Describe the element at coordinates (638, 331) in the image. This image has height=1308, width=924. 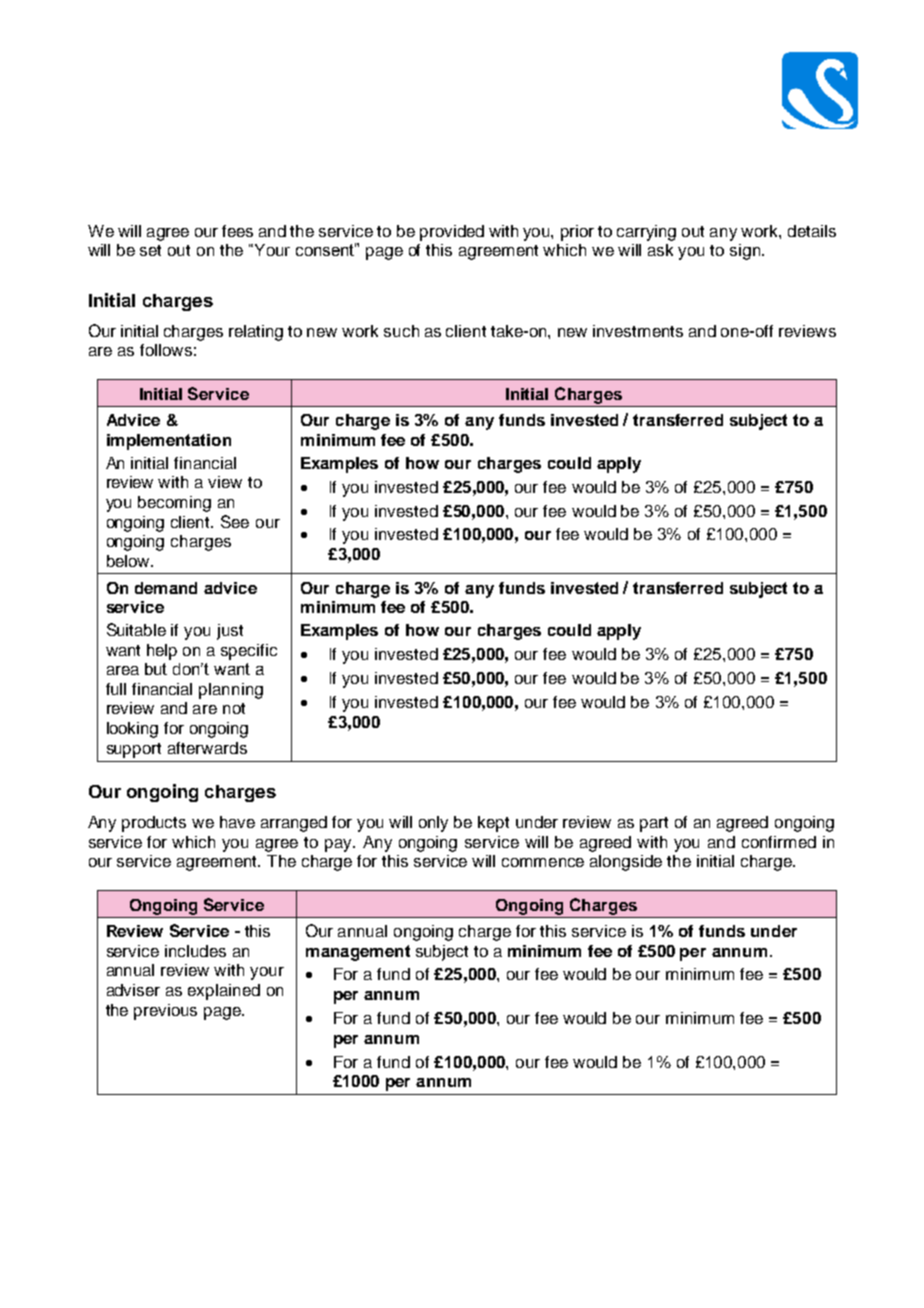
I see `investments` at that location.
